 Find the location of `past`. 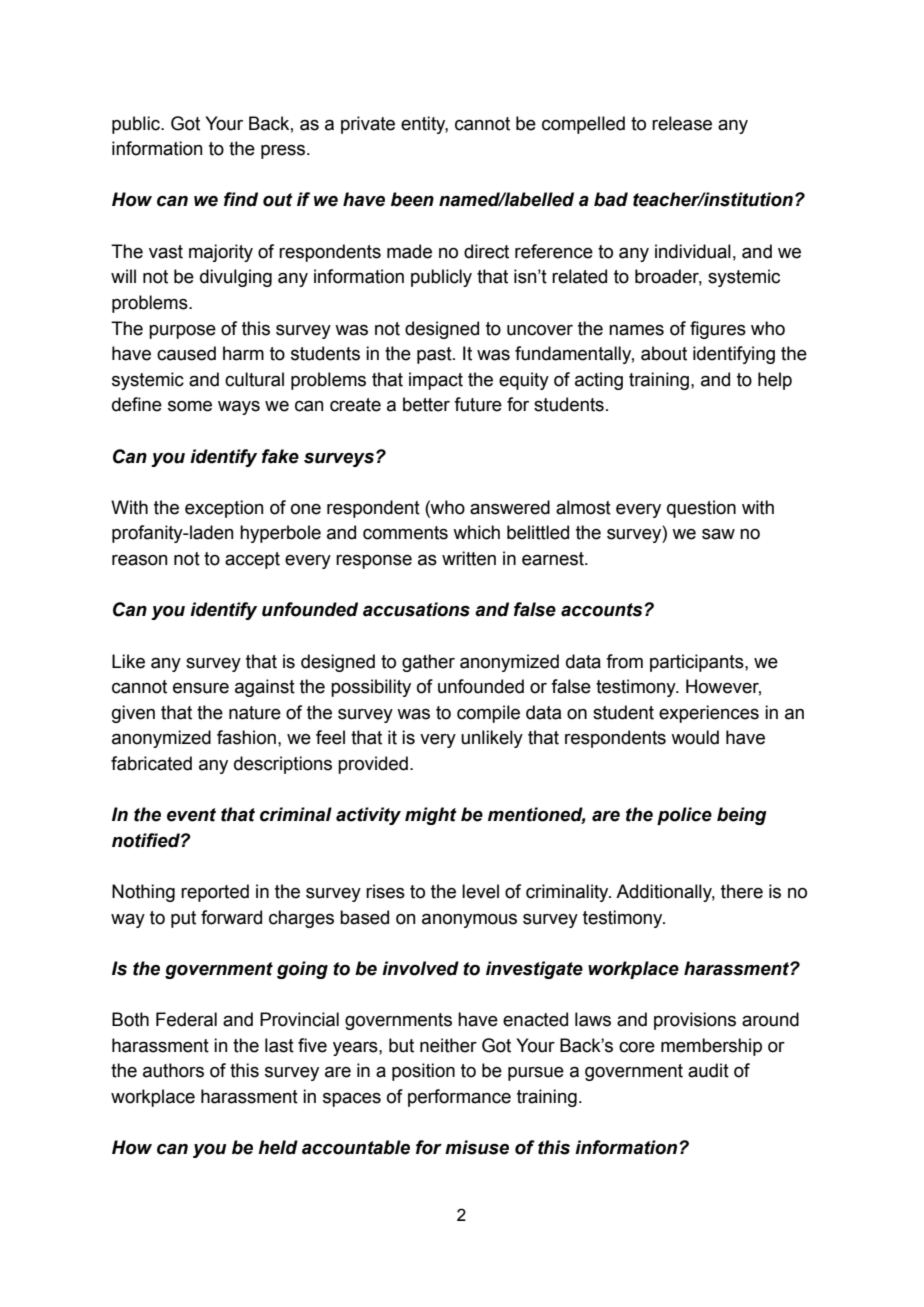

past is located at coordinates (435, 355).
